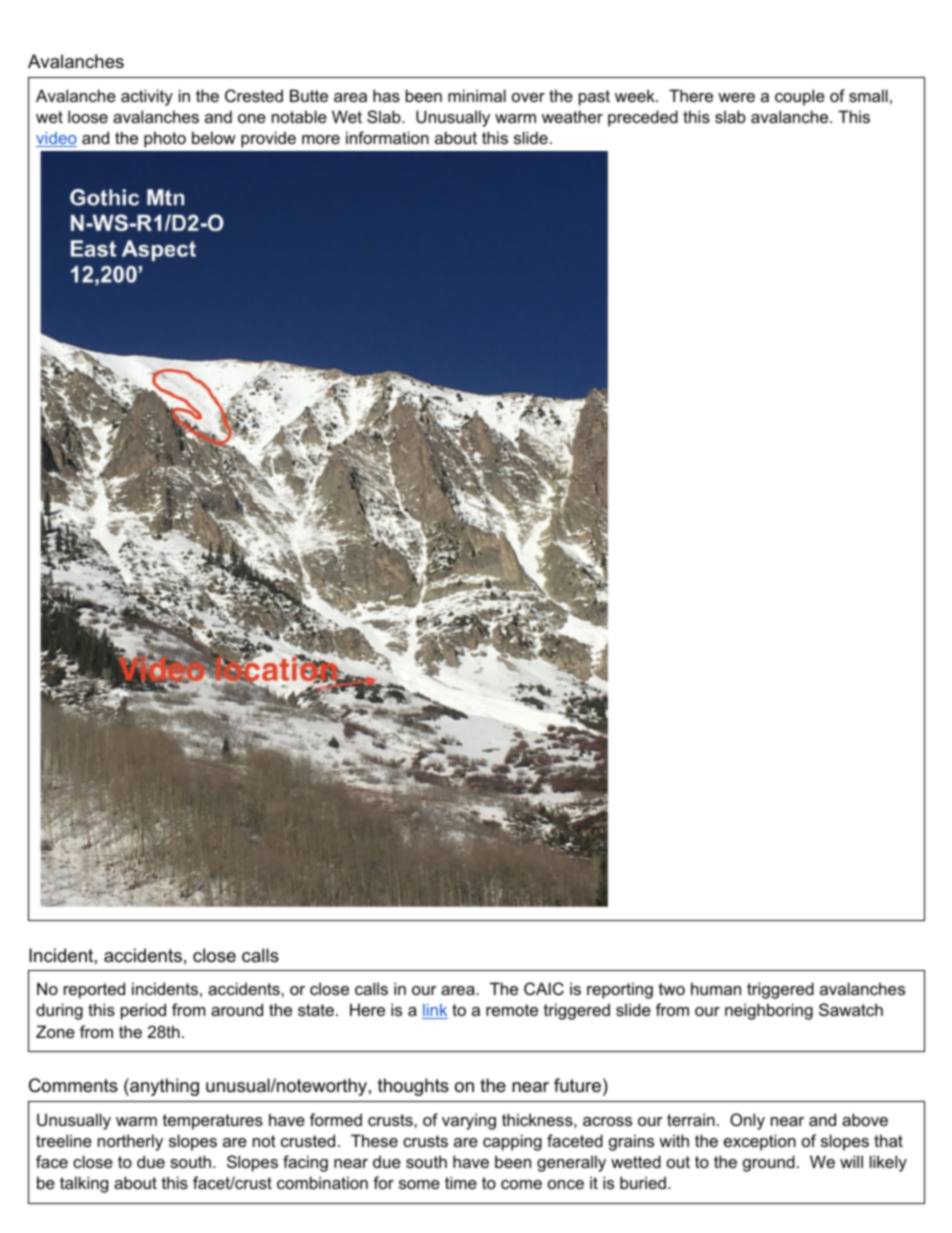 Image resolution: width=952 pixels, height=1233 pixels. Describe the element at coordinates (620, 990) in the screenshot. I see `reporting` at that location.
